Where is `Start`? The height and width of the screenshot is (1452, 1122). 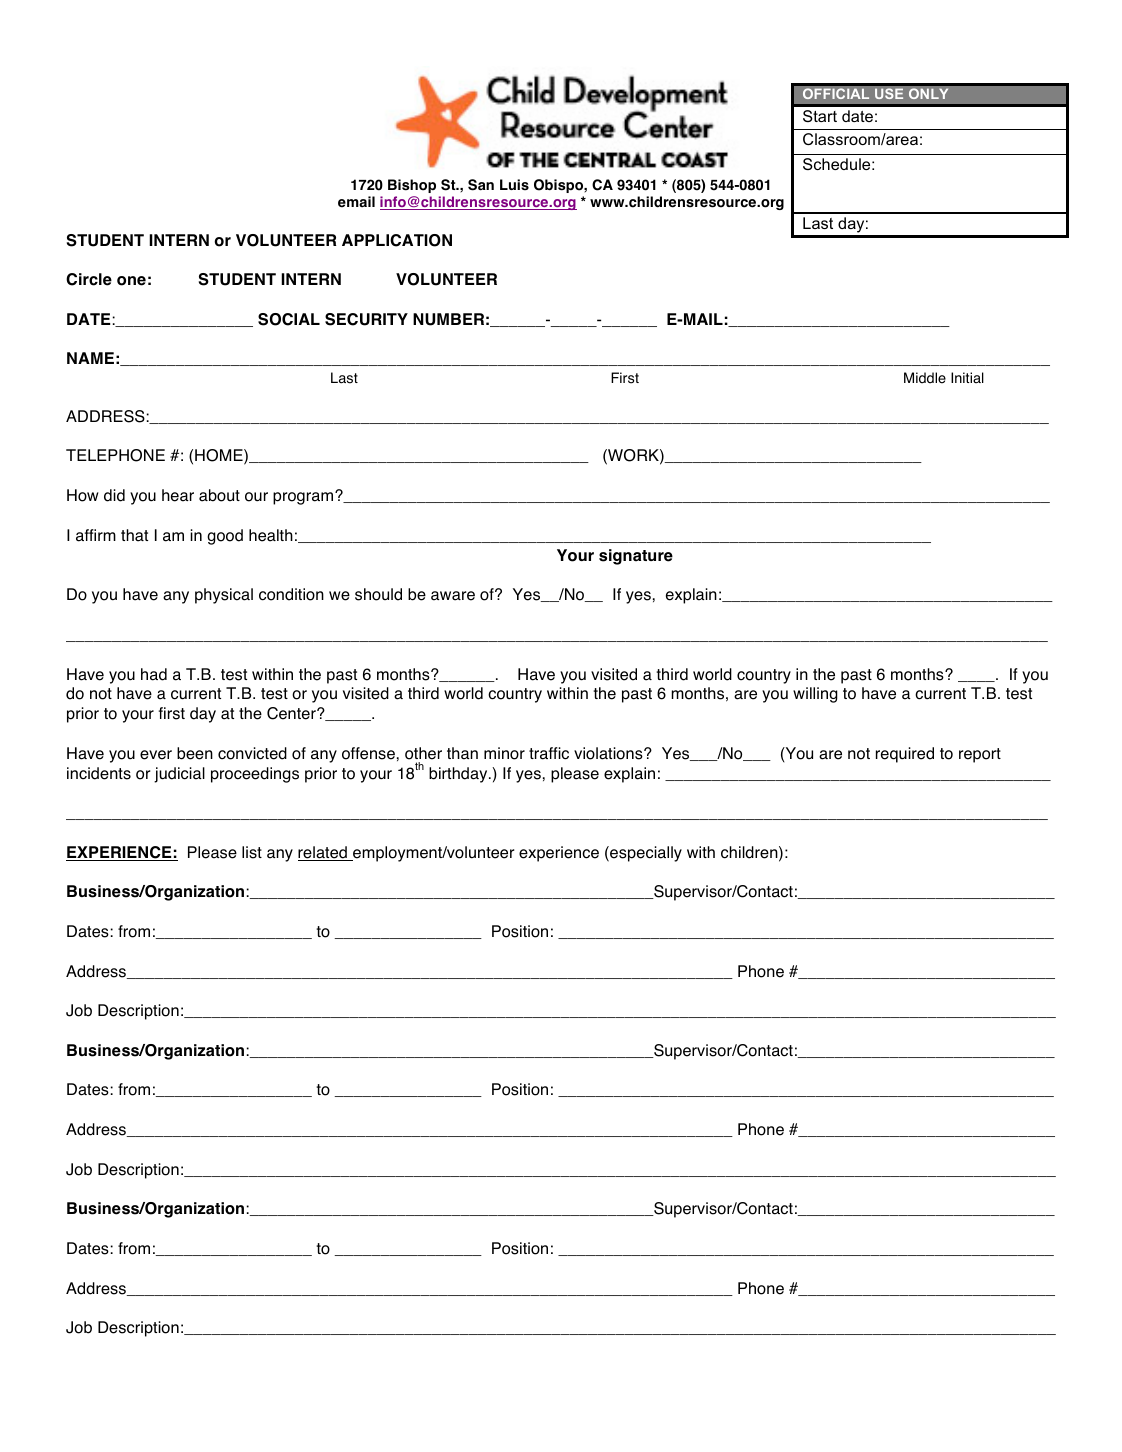
Start is located at coordinates (820, 116).
